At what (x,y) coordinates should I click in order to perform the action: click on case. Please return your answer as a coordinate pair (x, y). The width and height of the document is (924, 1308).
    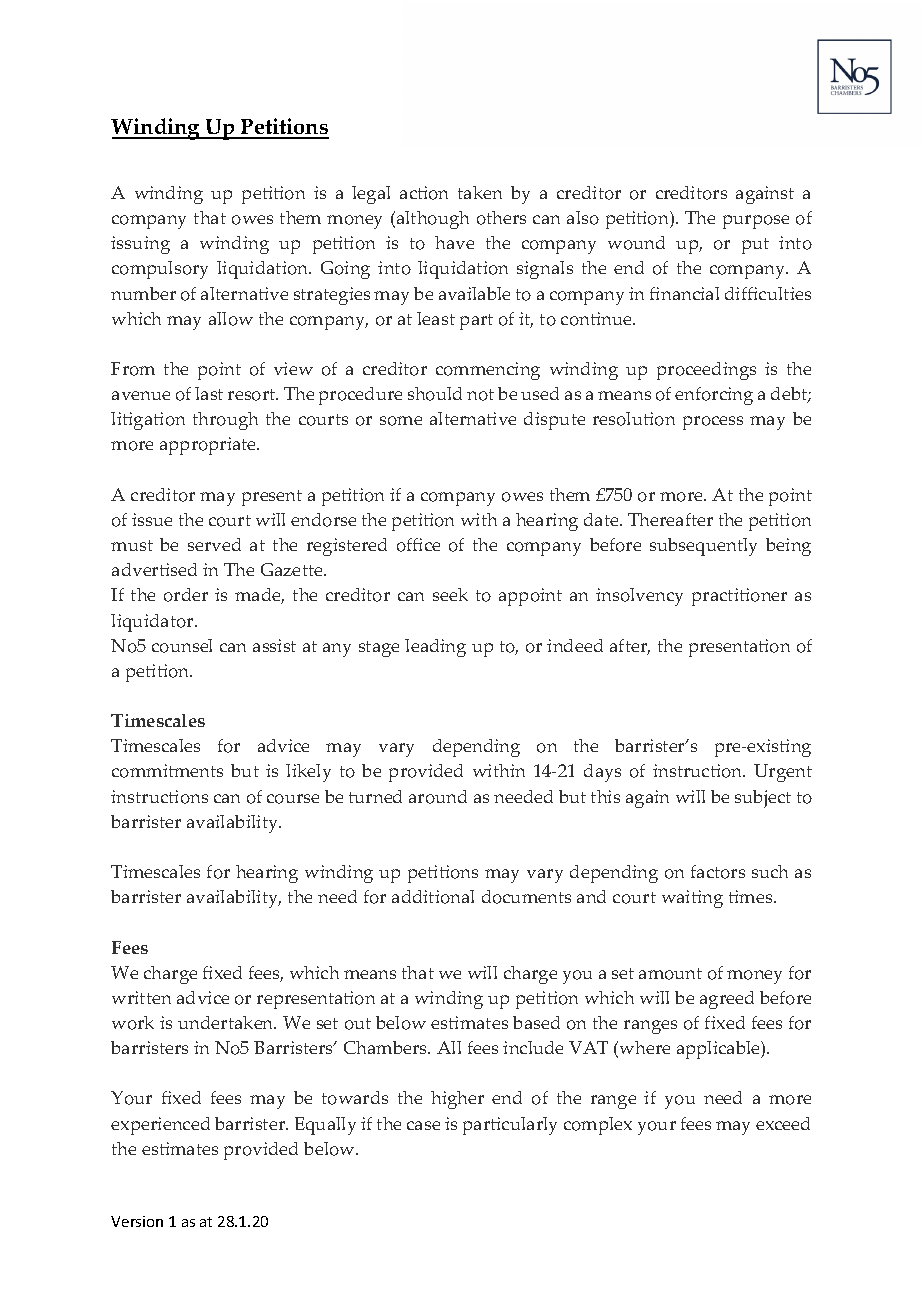
    Looking at the image, I should click on (423, 1125).
